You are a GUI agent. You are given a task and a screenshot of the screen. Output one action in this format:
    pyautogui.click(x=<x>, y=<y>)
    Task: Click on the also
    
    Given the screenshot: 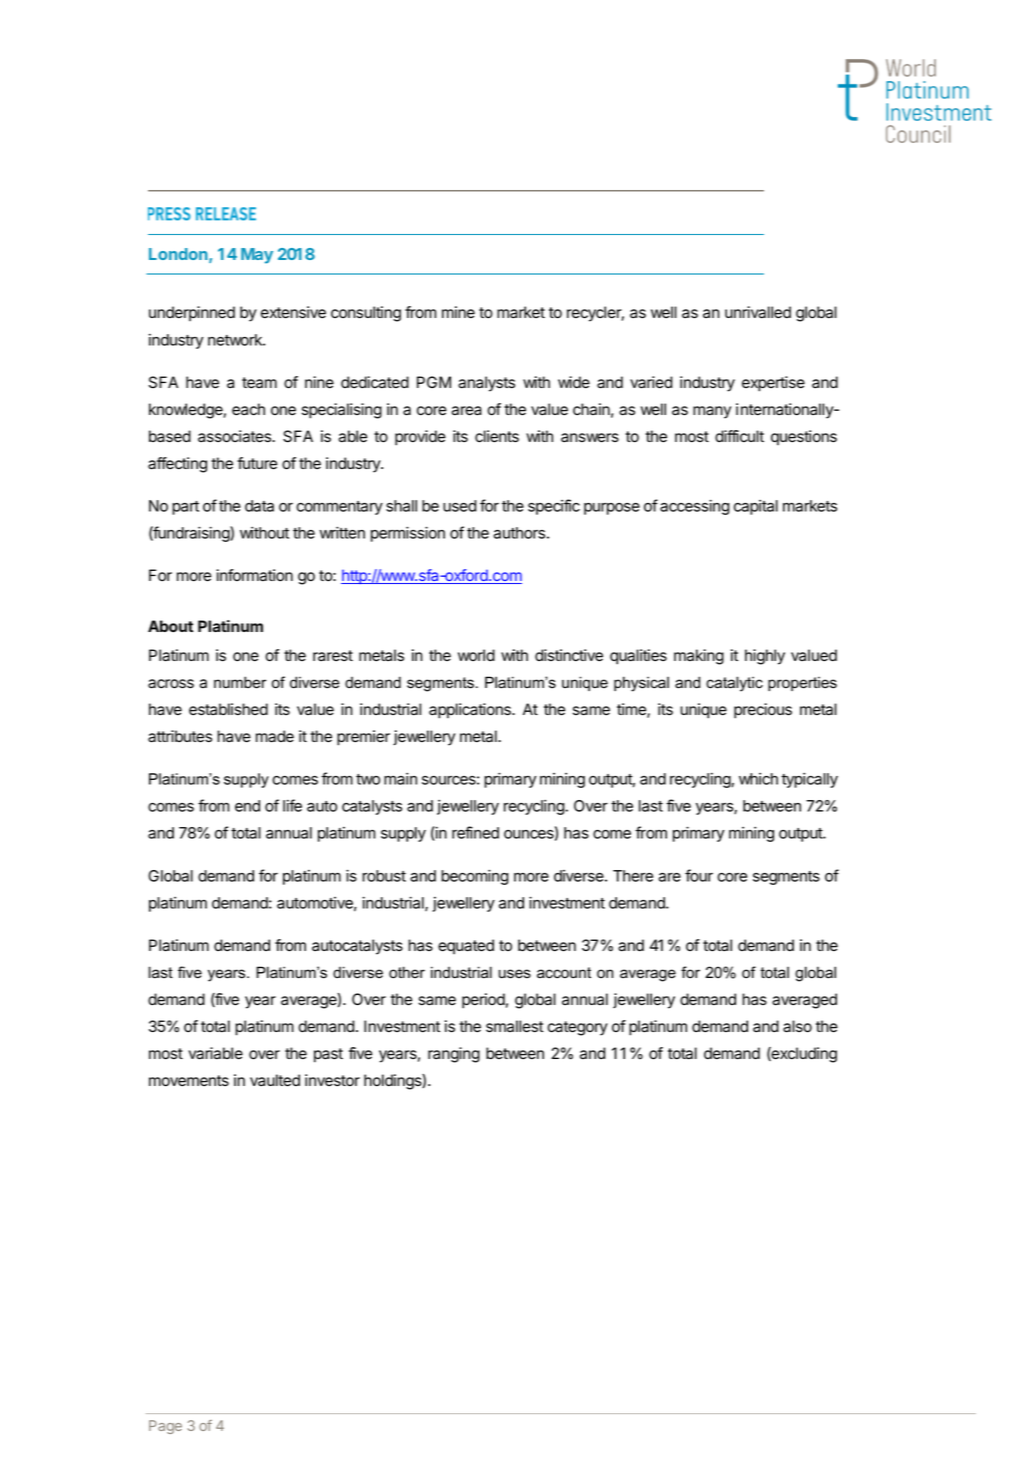 What is the action you would take?
    pyautogui.click(x=797, y=1026)
